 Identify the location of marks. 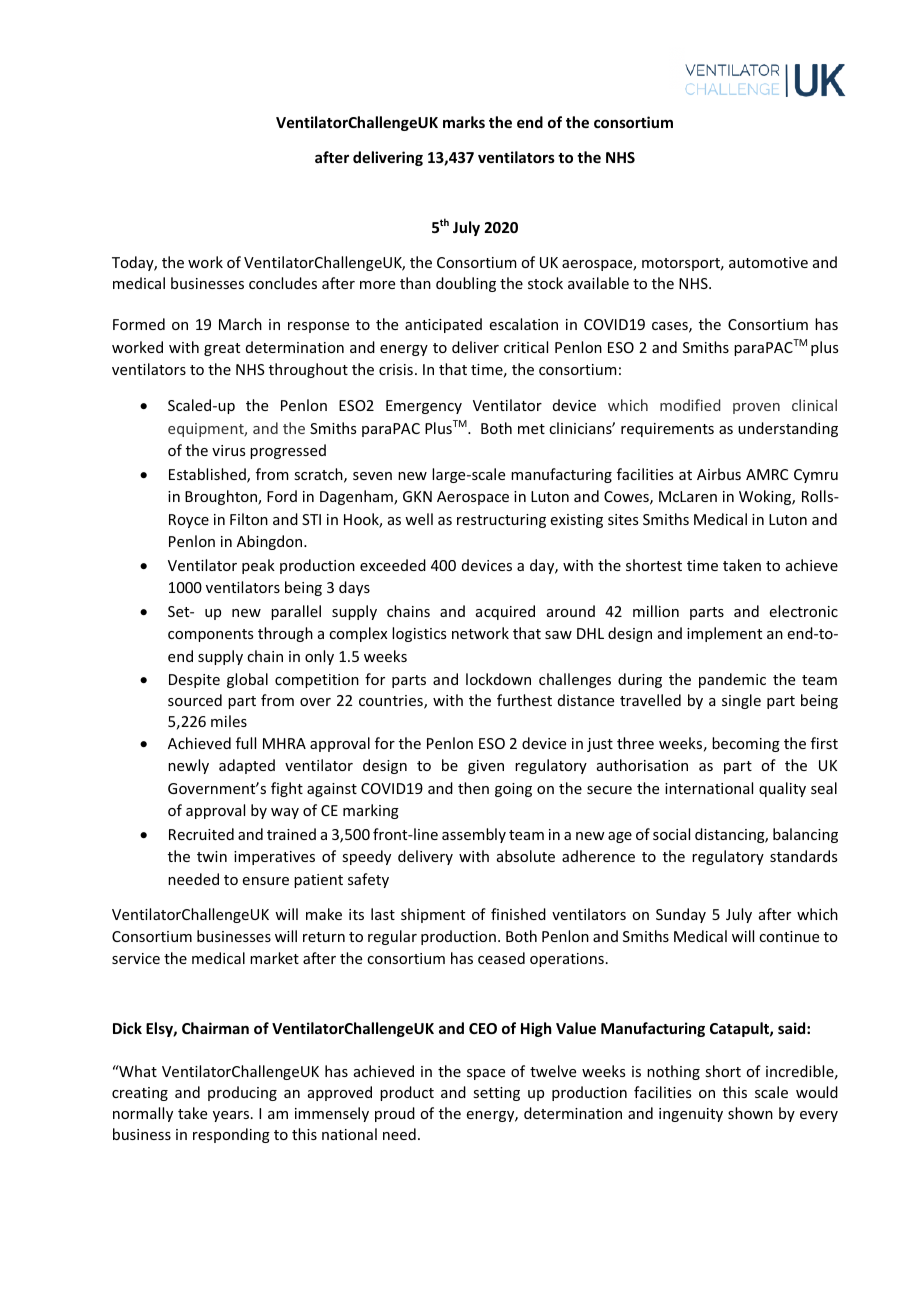
(464, 122).
